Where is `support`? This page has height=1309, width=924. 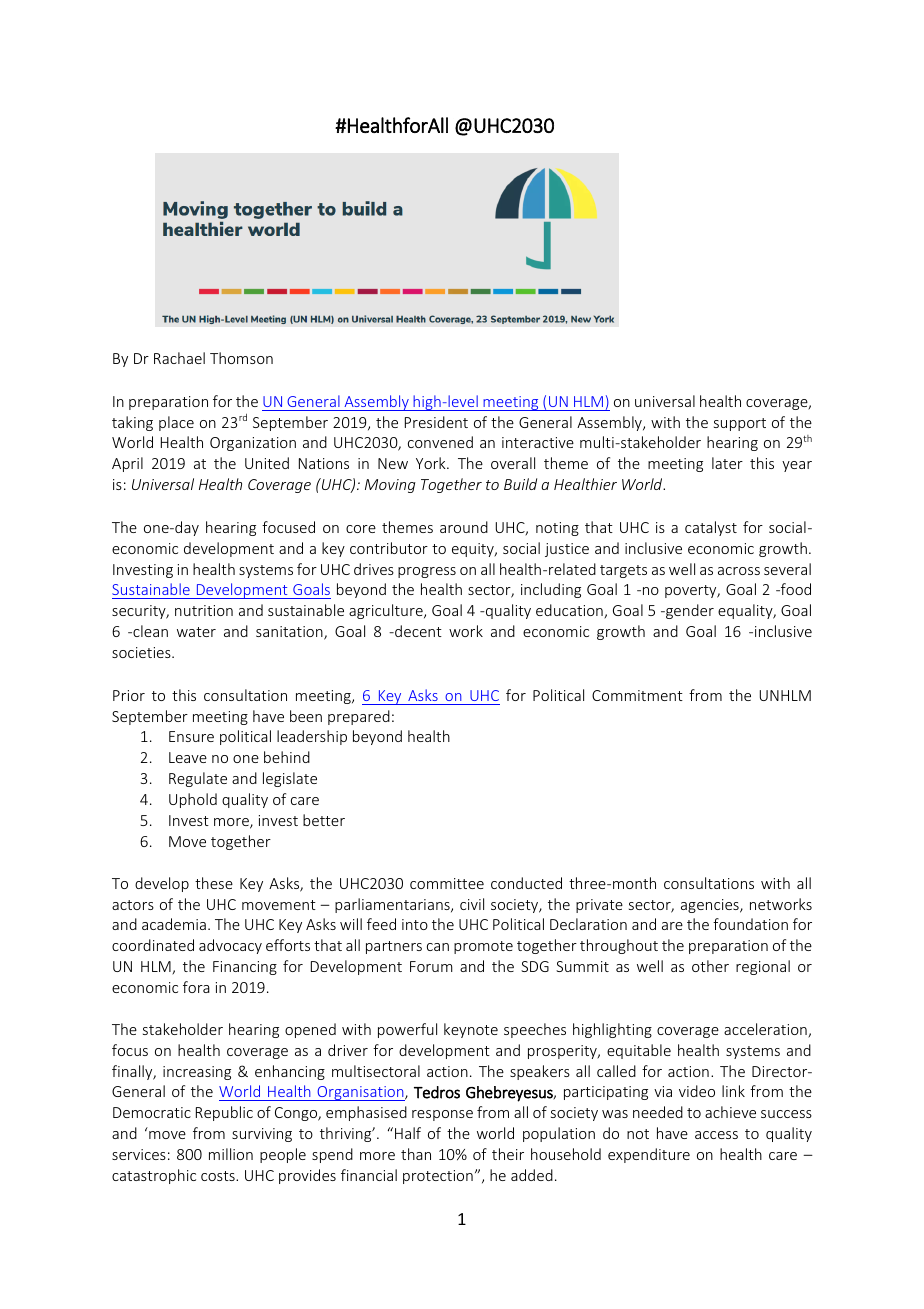
support is located at coordinates (740, 424).
